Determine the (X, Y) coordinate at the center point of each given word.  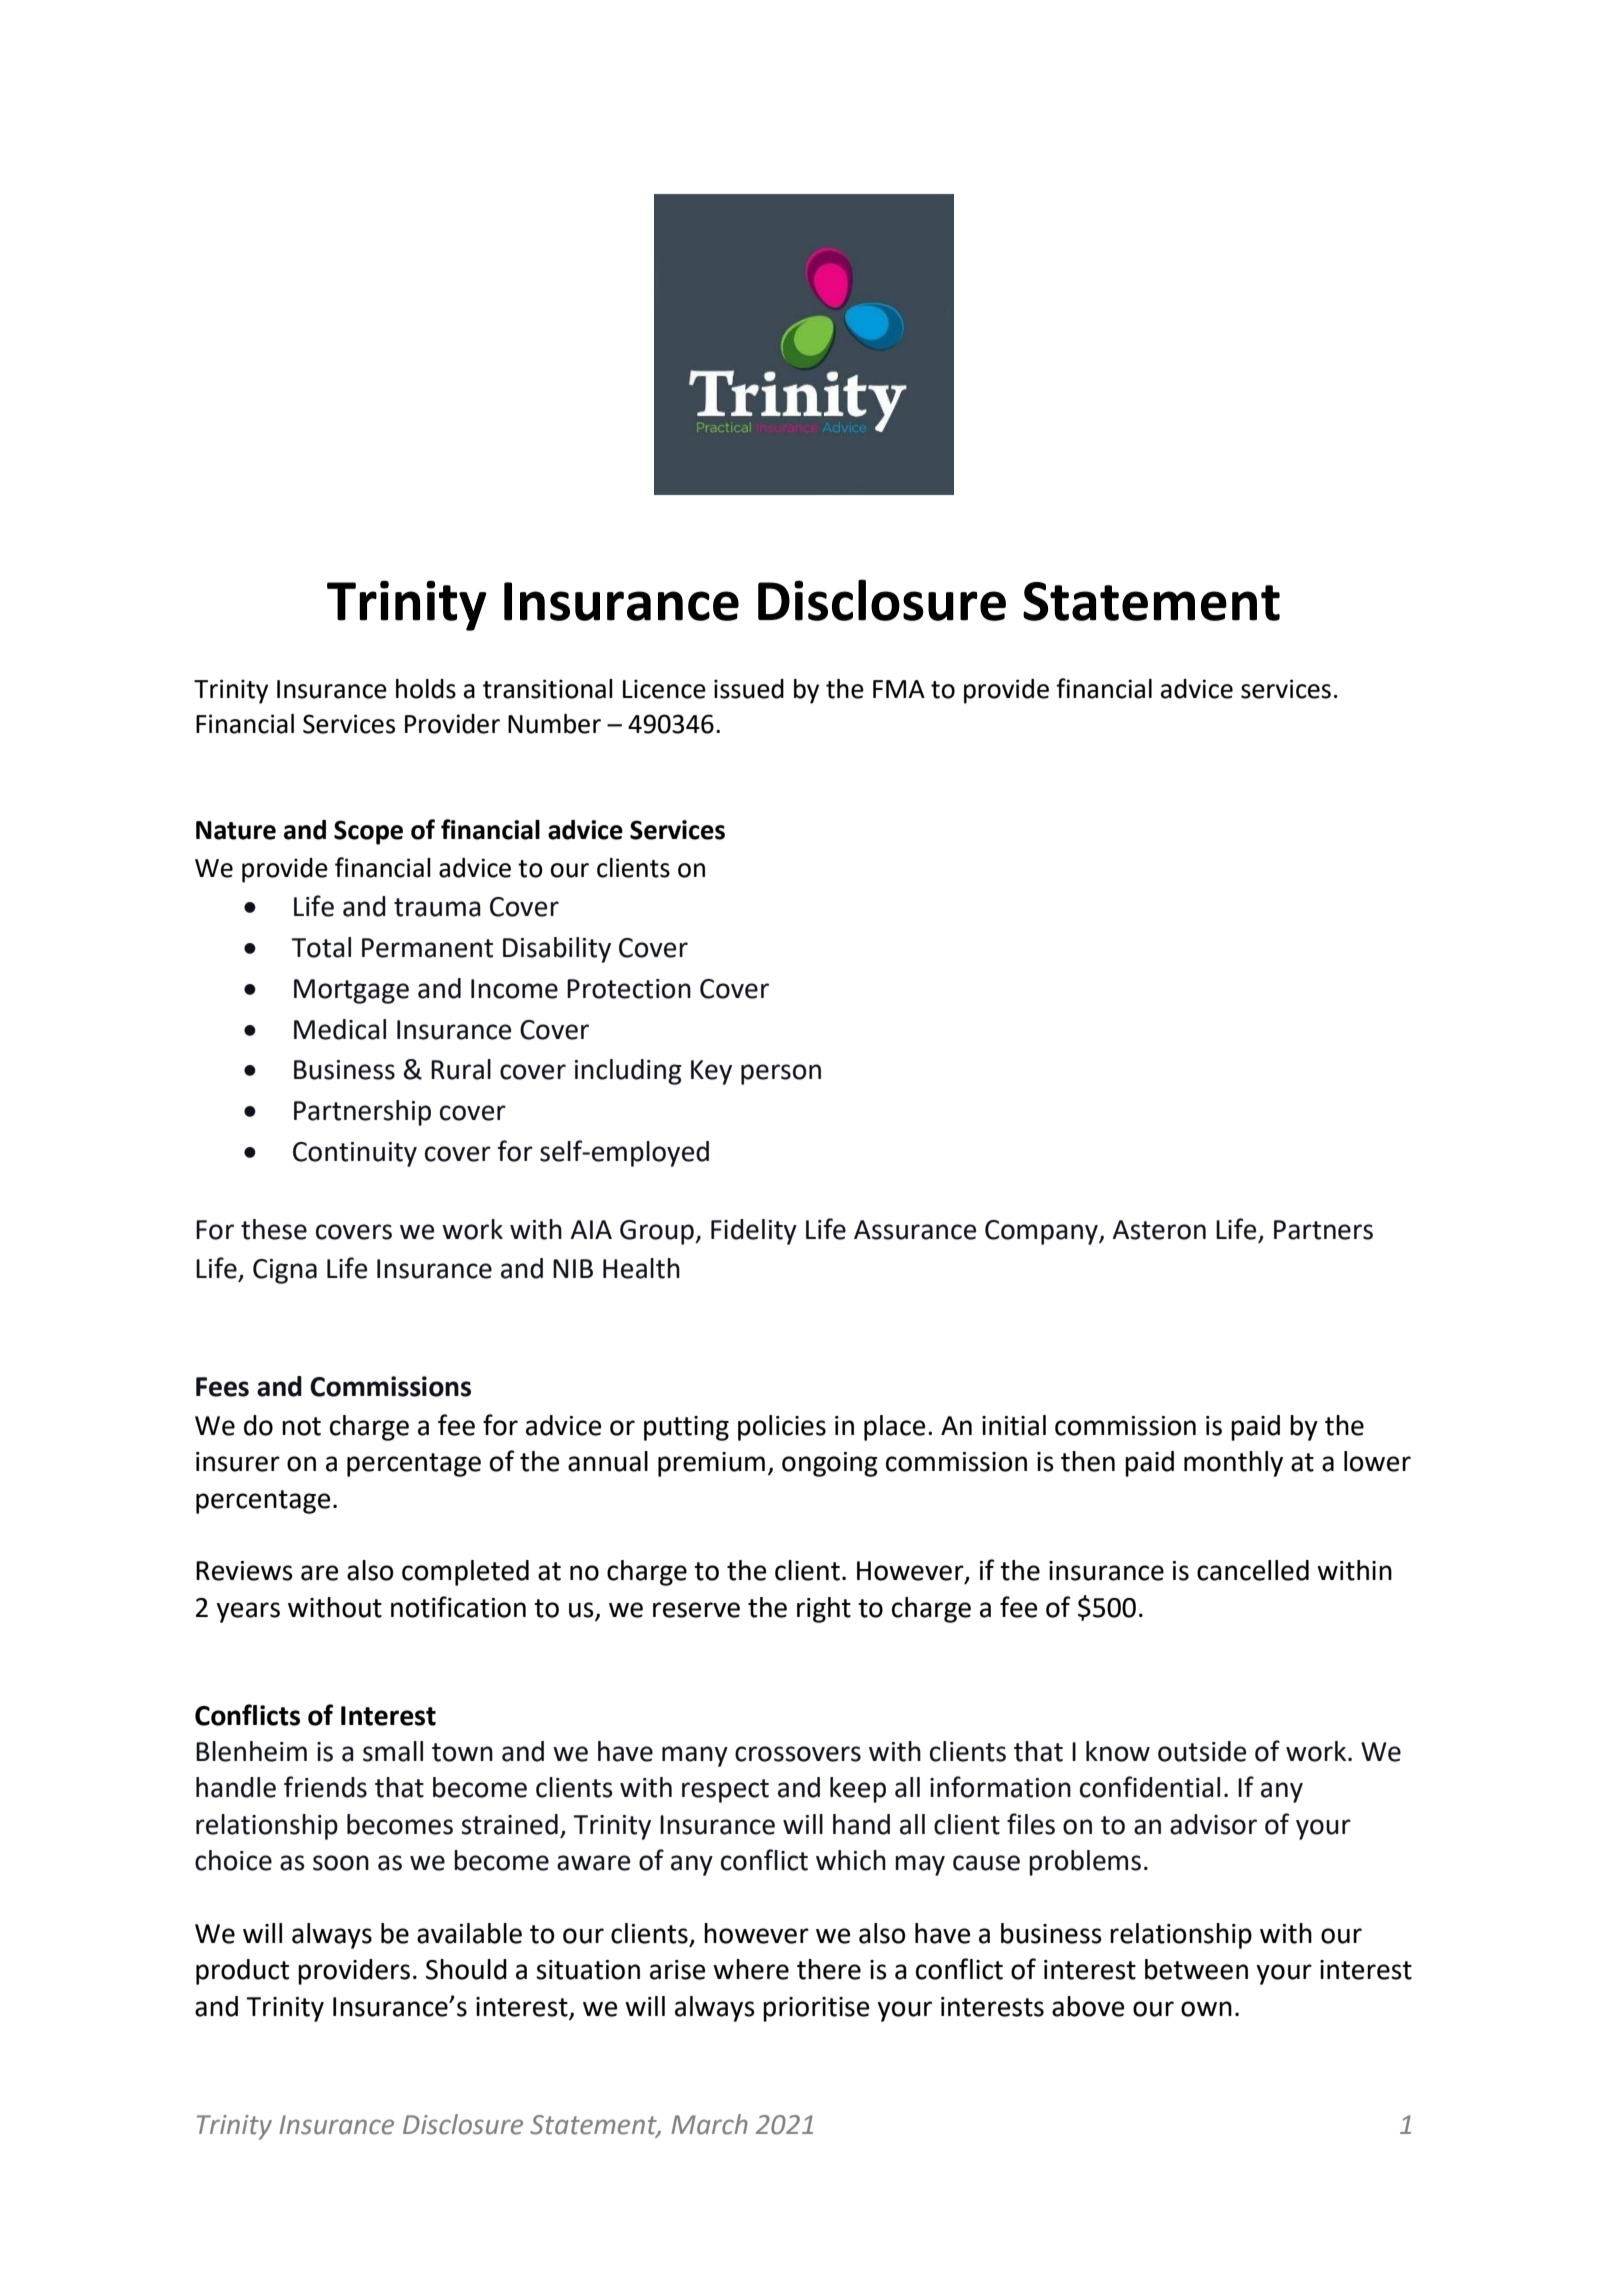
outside (1202, 1751)
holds (426, 689)
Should (466, 1969)
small (393, 1751)
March (709, 2124)
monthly (1233, 1464)
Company (1042, 1232)
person (781, 1074)
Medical (340, 1029)
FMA (899, 689)
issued (749, 689)
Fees (222, 1387)
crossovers (798, 1754)
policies (782, 1428)
